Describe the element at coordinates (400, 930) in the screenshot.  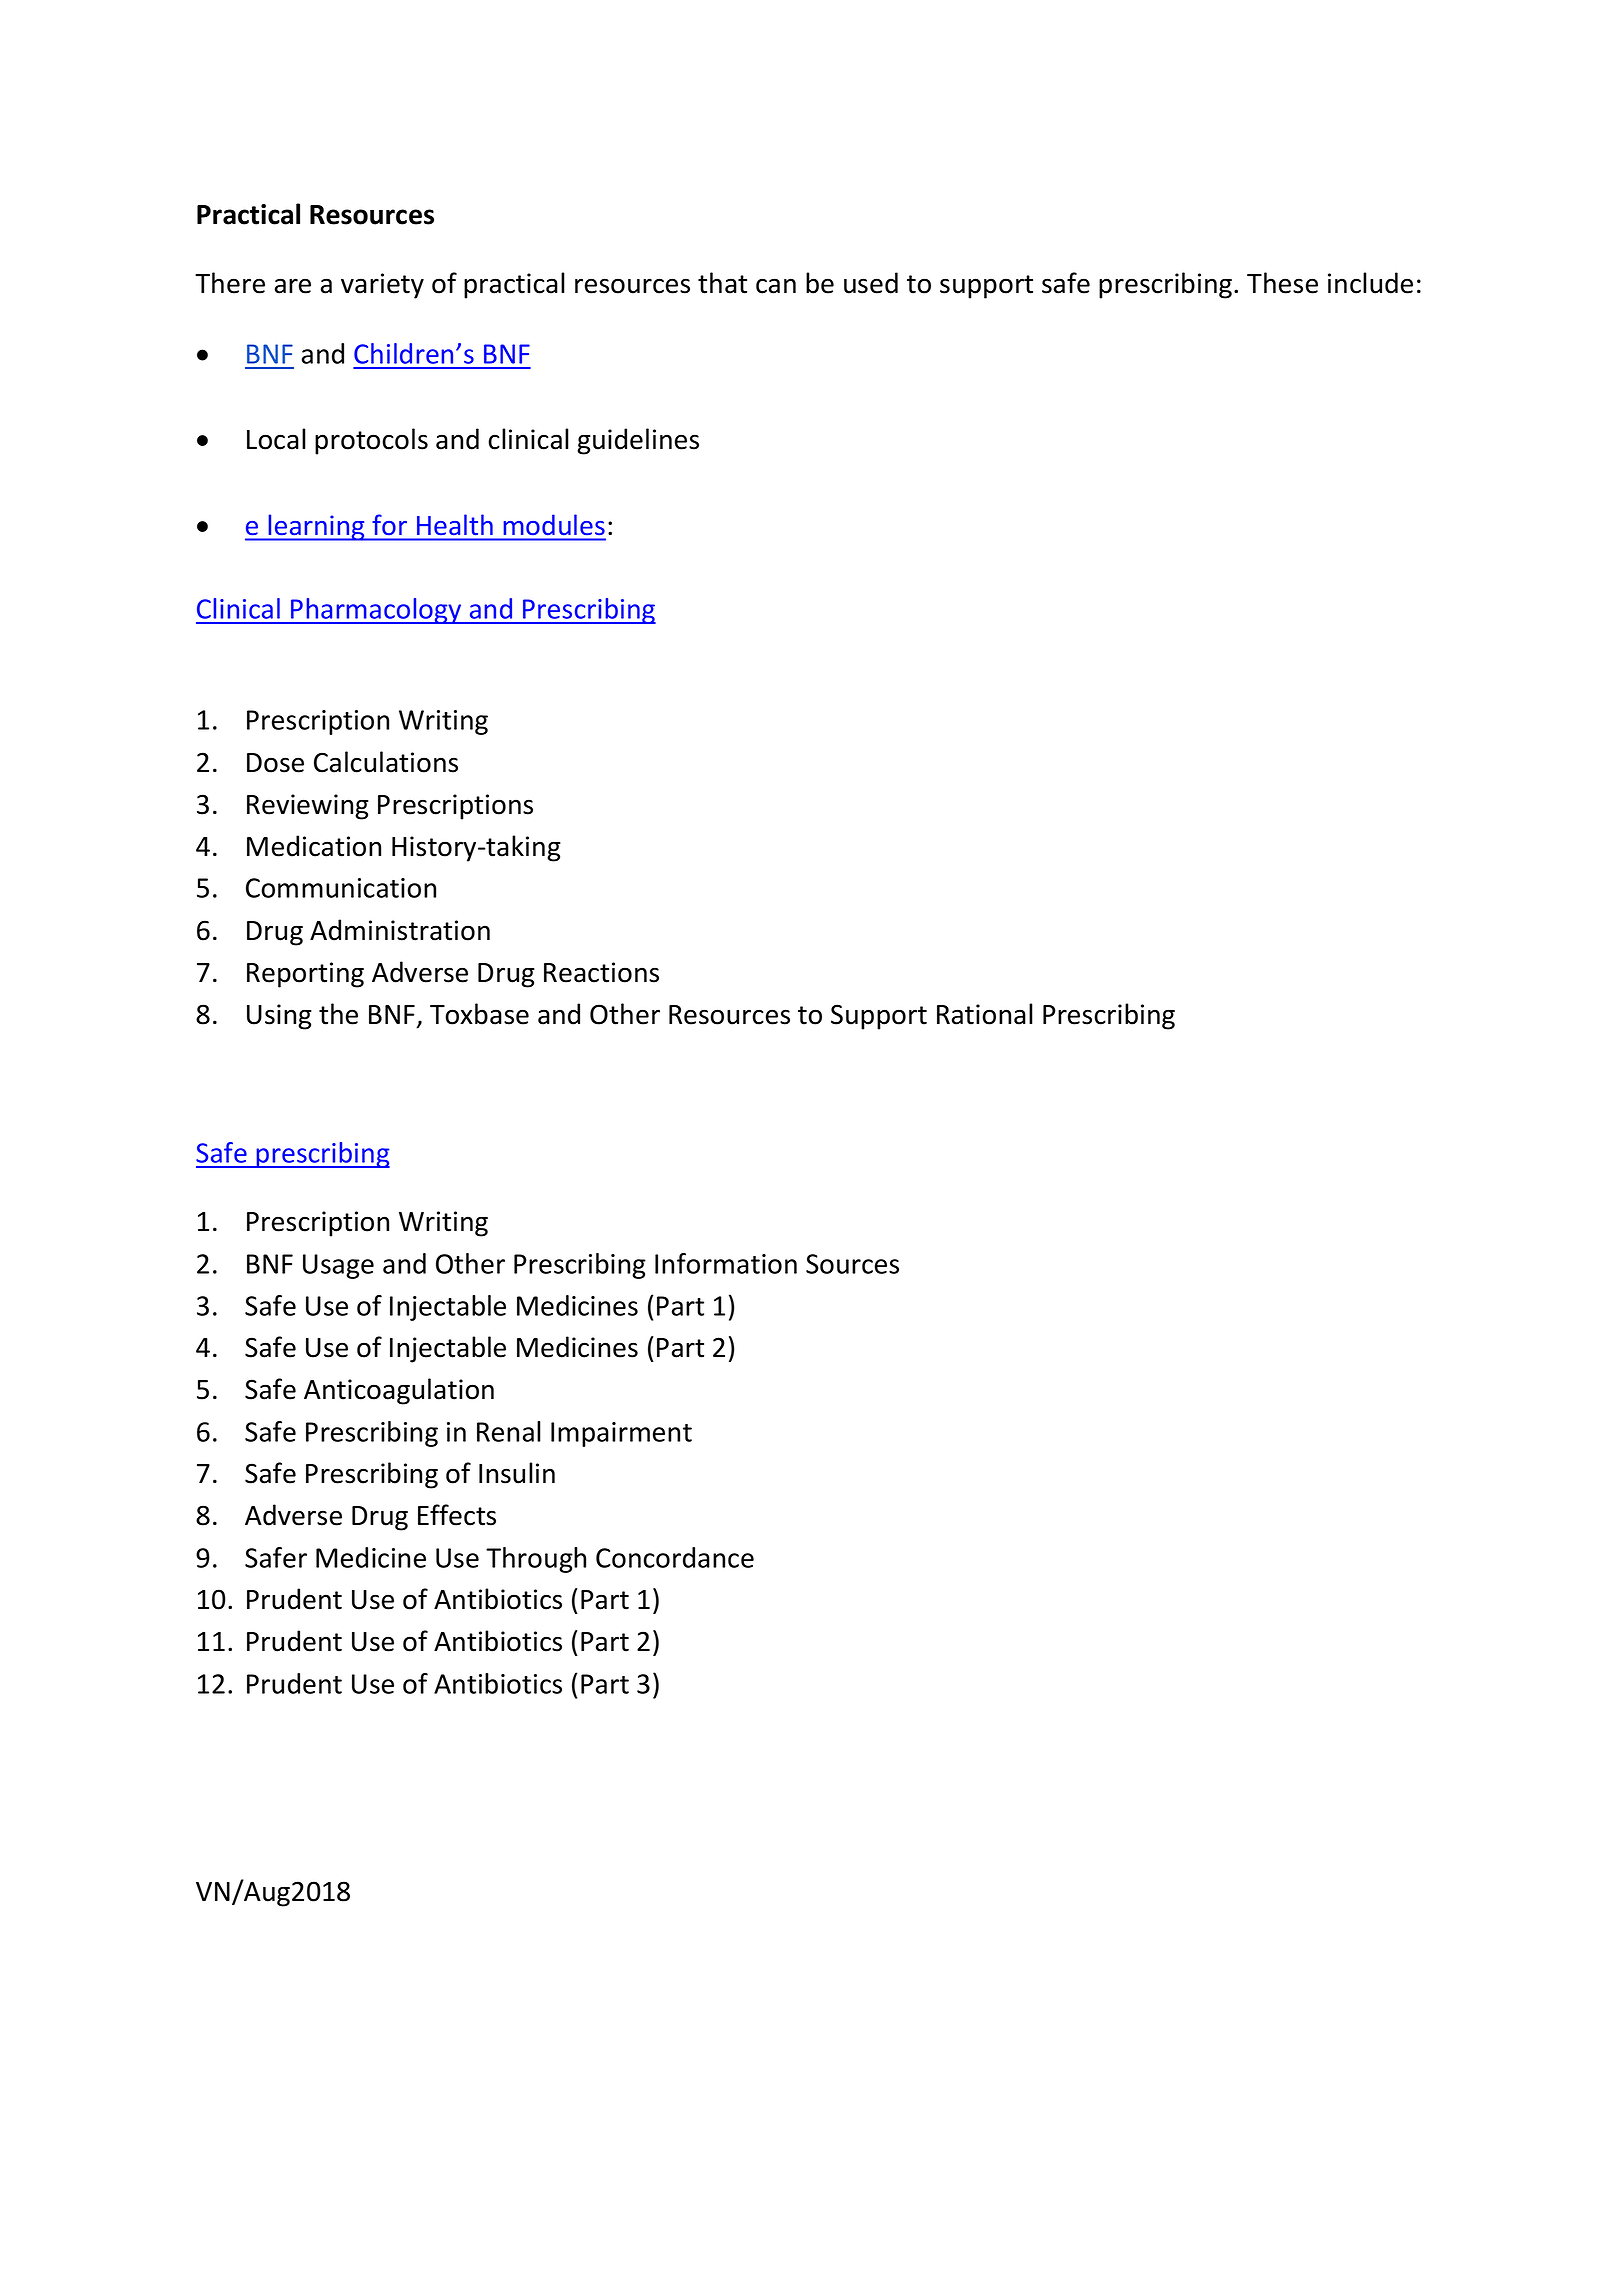
I see `Administration` at that location.
